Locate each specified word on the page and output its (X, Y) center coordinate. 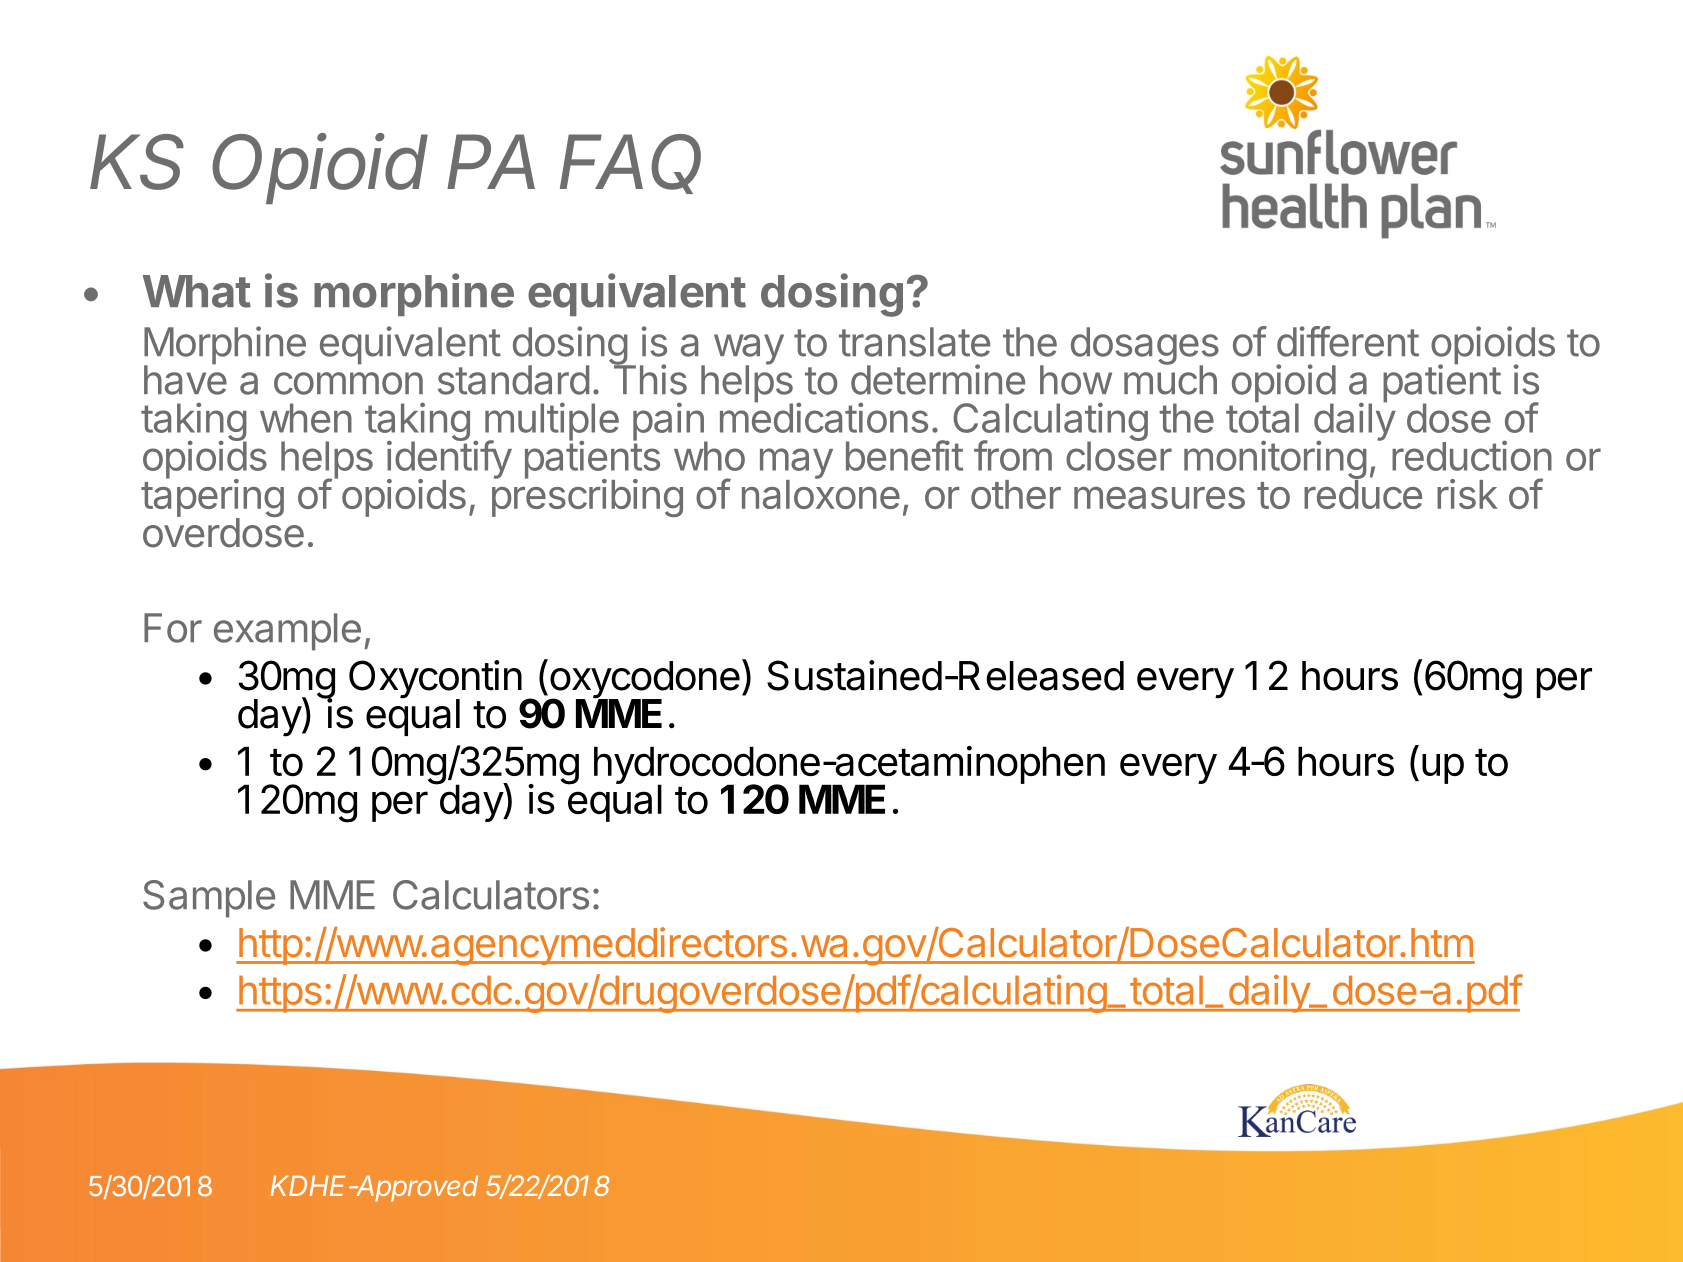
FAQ (630, 164)
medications (824, 417)
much (1170, 379)
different (1348, 341)
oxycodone (643, 680)
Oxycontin (435, 680)
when (306, 418)
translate (914, 342)
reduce (1363, 493)
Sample (209, 899)
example (287, 632)
